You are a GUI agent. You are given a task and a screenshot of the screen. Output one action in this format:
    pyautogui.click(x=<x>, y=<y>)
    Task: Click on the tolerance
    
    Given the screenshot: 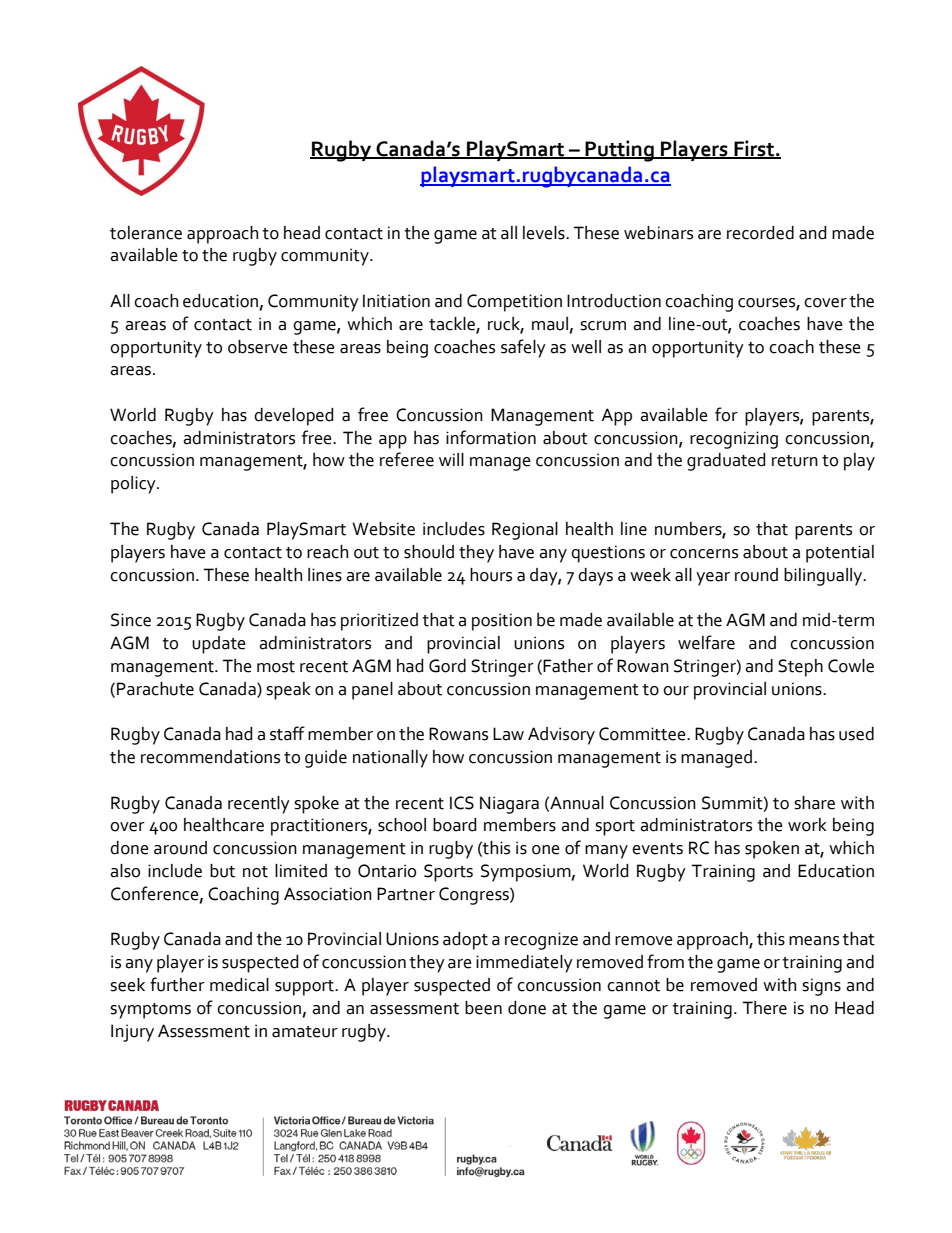 What is the action you would take?
    pyautogui.click(x=146, y=233)
